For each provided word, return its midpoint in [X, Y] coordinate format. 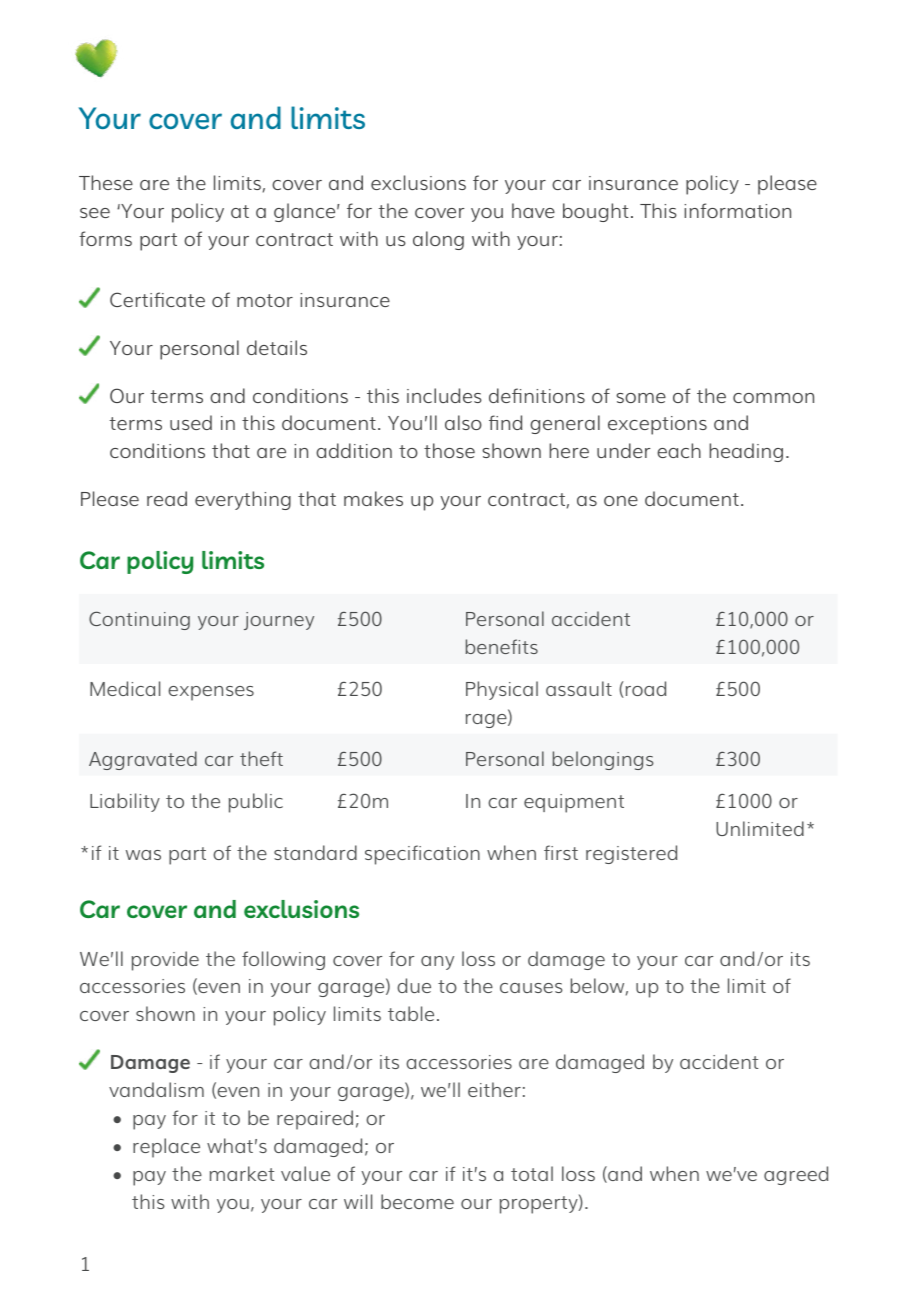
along [438, 240]
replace [166, 1148]
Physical [502, 690]
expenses [211, 693]
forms [105, 238]
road [644, 689]
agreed [796, 1175]
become [417, 1201]
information [737, 210]
